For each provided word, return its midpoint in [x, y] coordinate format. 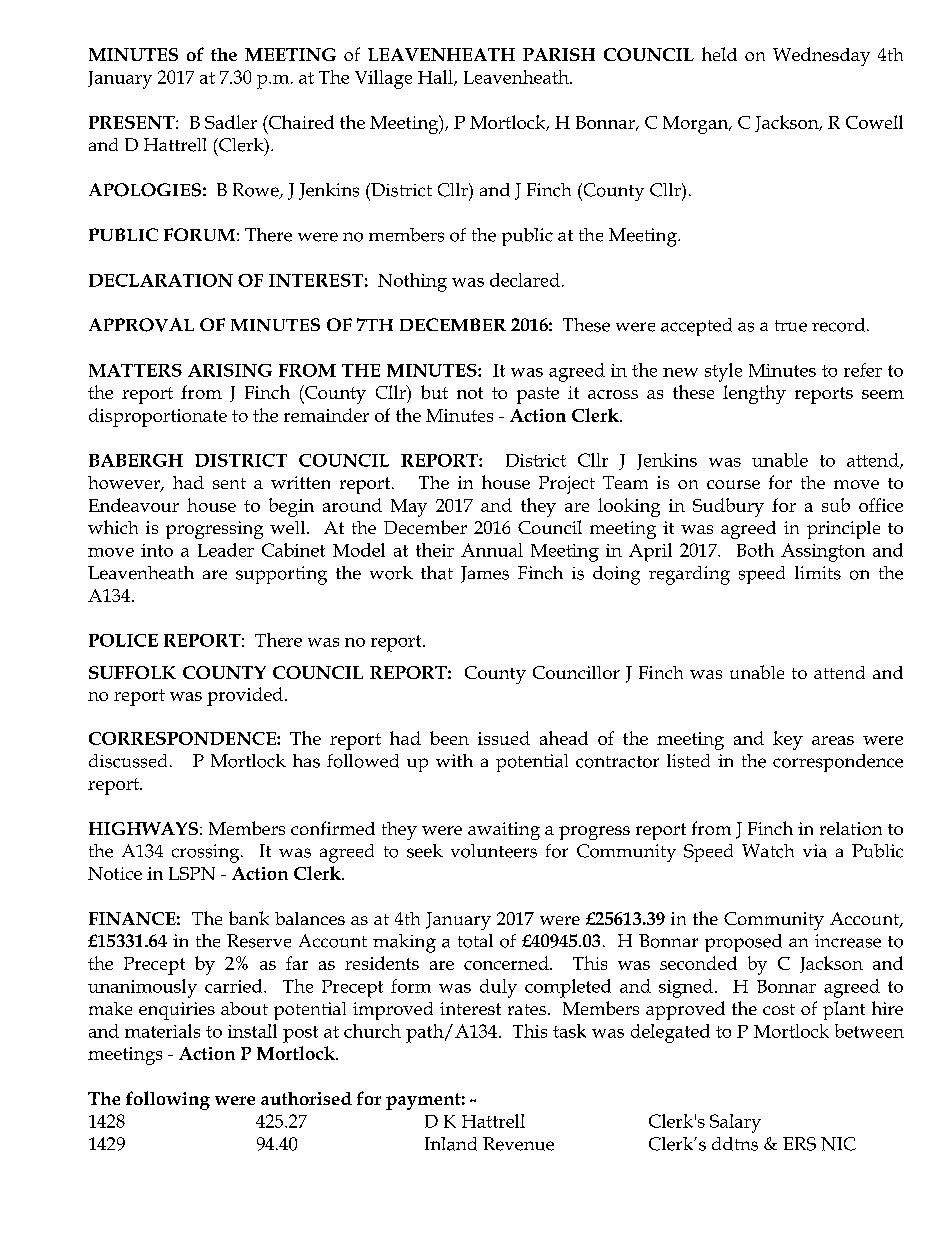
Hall [436, 78]
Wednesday [821, 56]
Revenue [518, 1144]
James [485, 574]
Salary [735, 1123]
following [168, 1100]
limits [818, 573]
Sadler [231, 122]
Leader [226, 550]
